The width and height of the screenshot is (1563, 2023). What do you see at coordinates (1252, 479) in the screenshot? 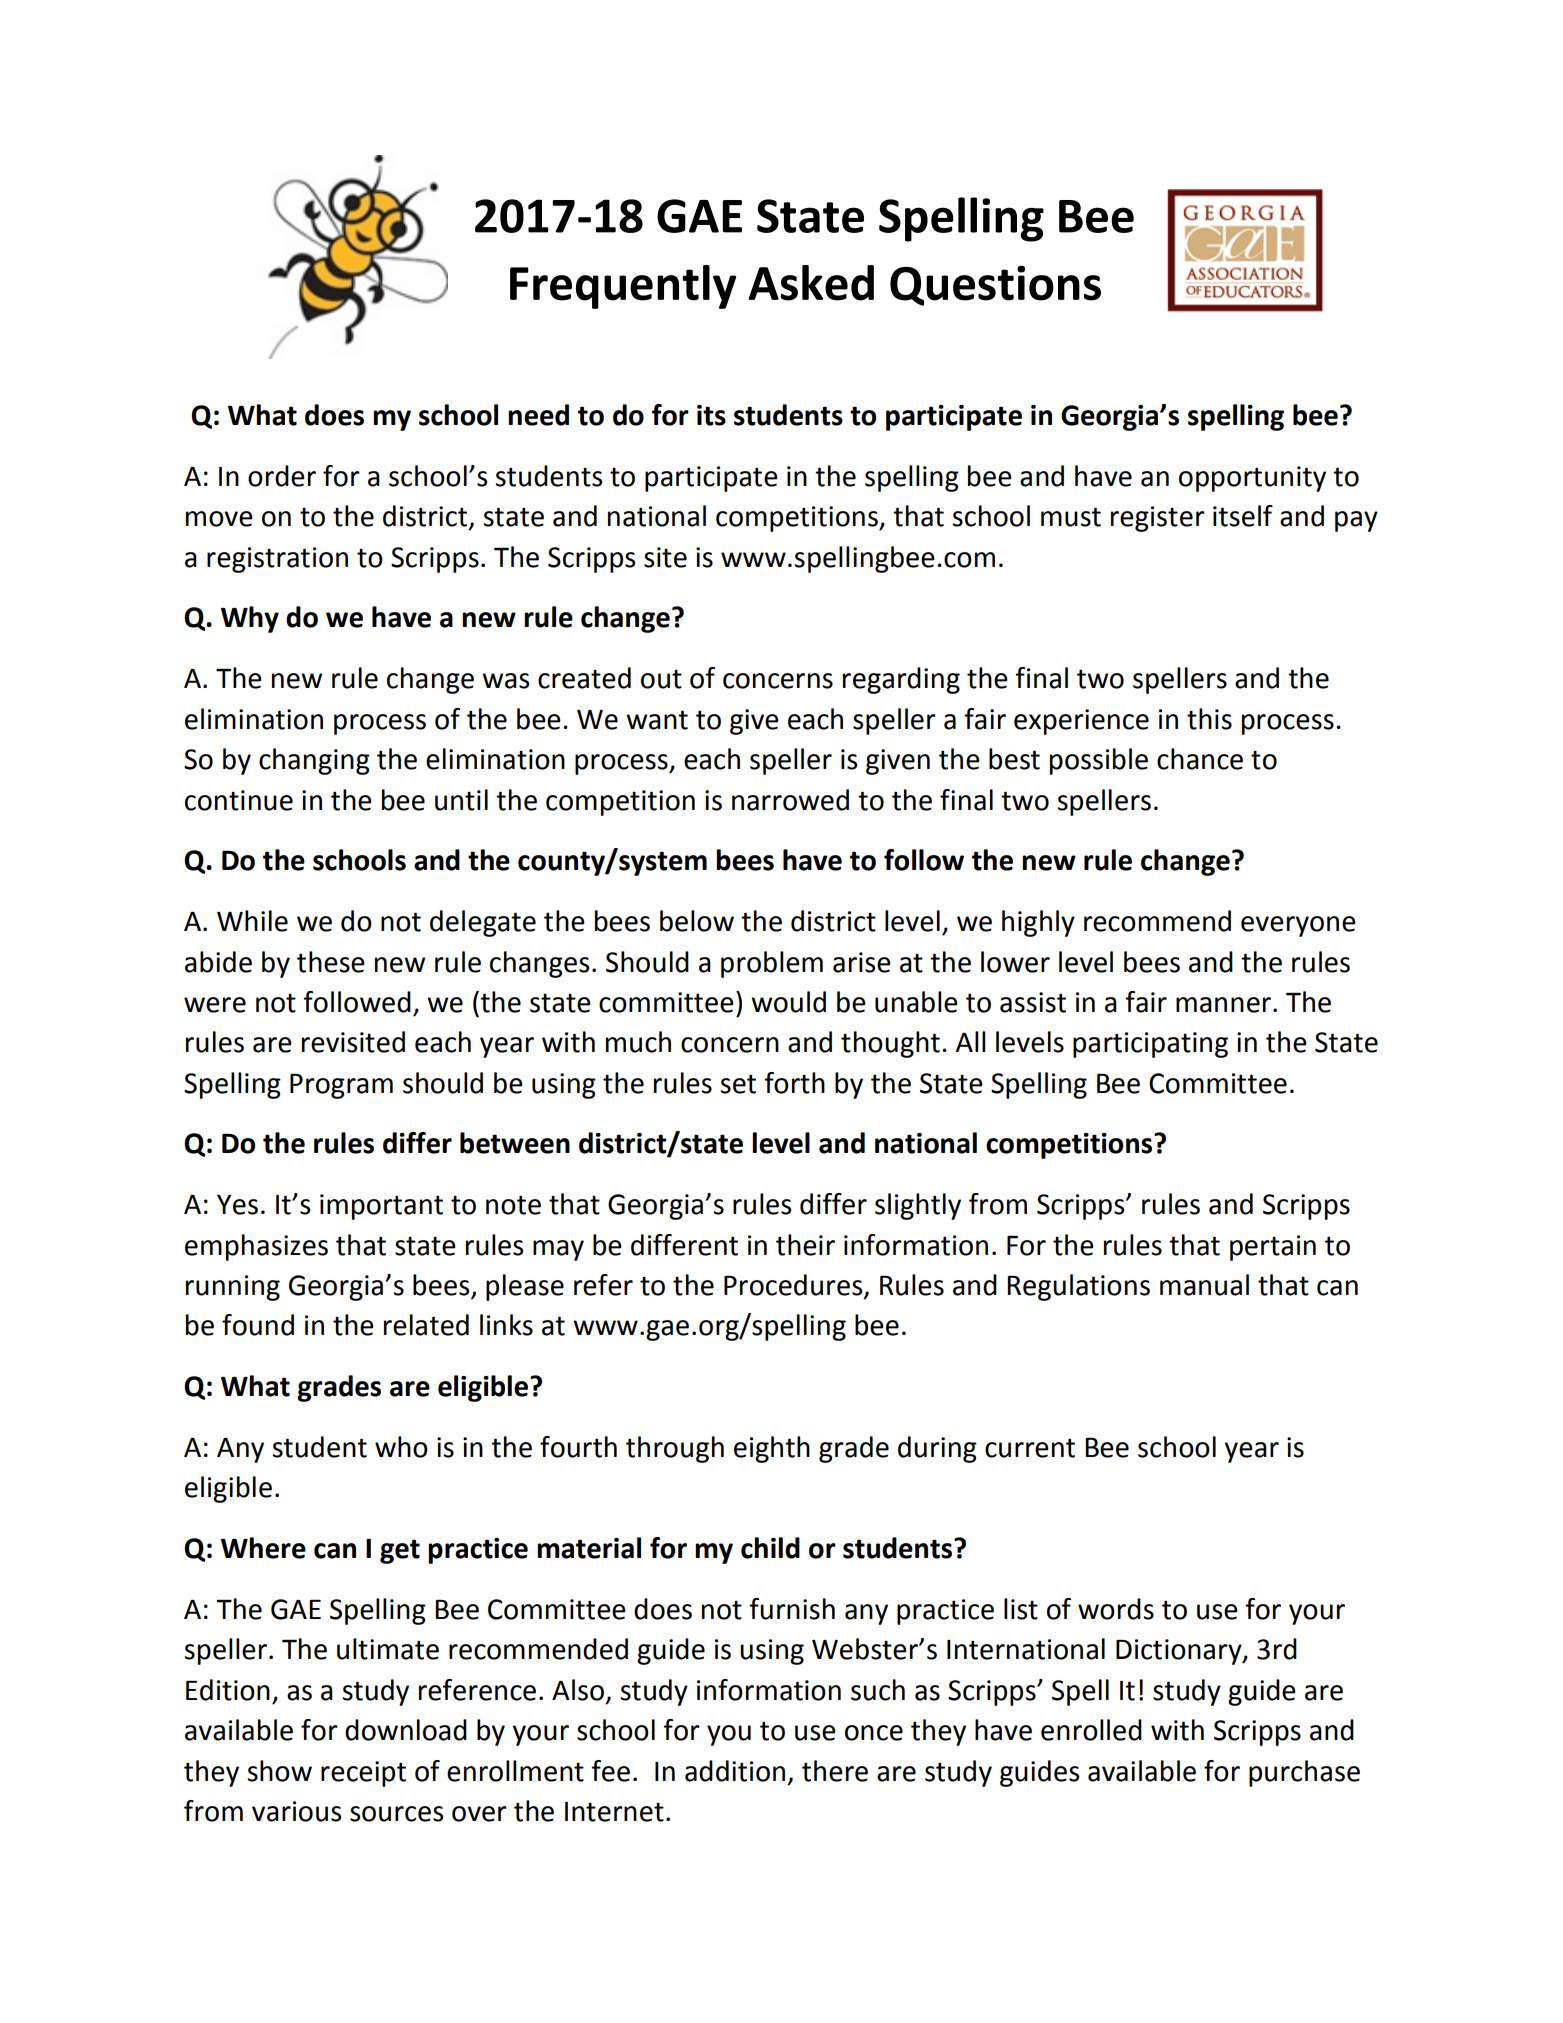
I see `opportunity` at bounding box center [1252, 479].
